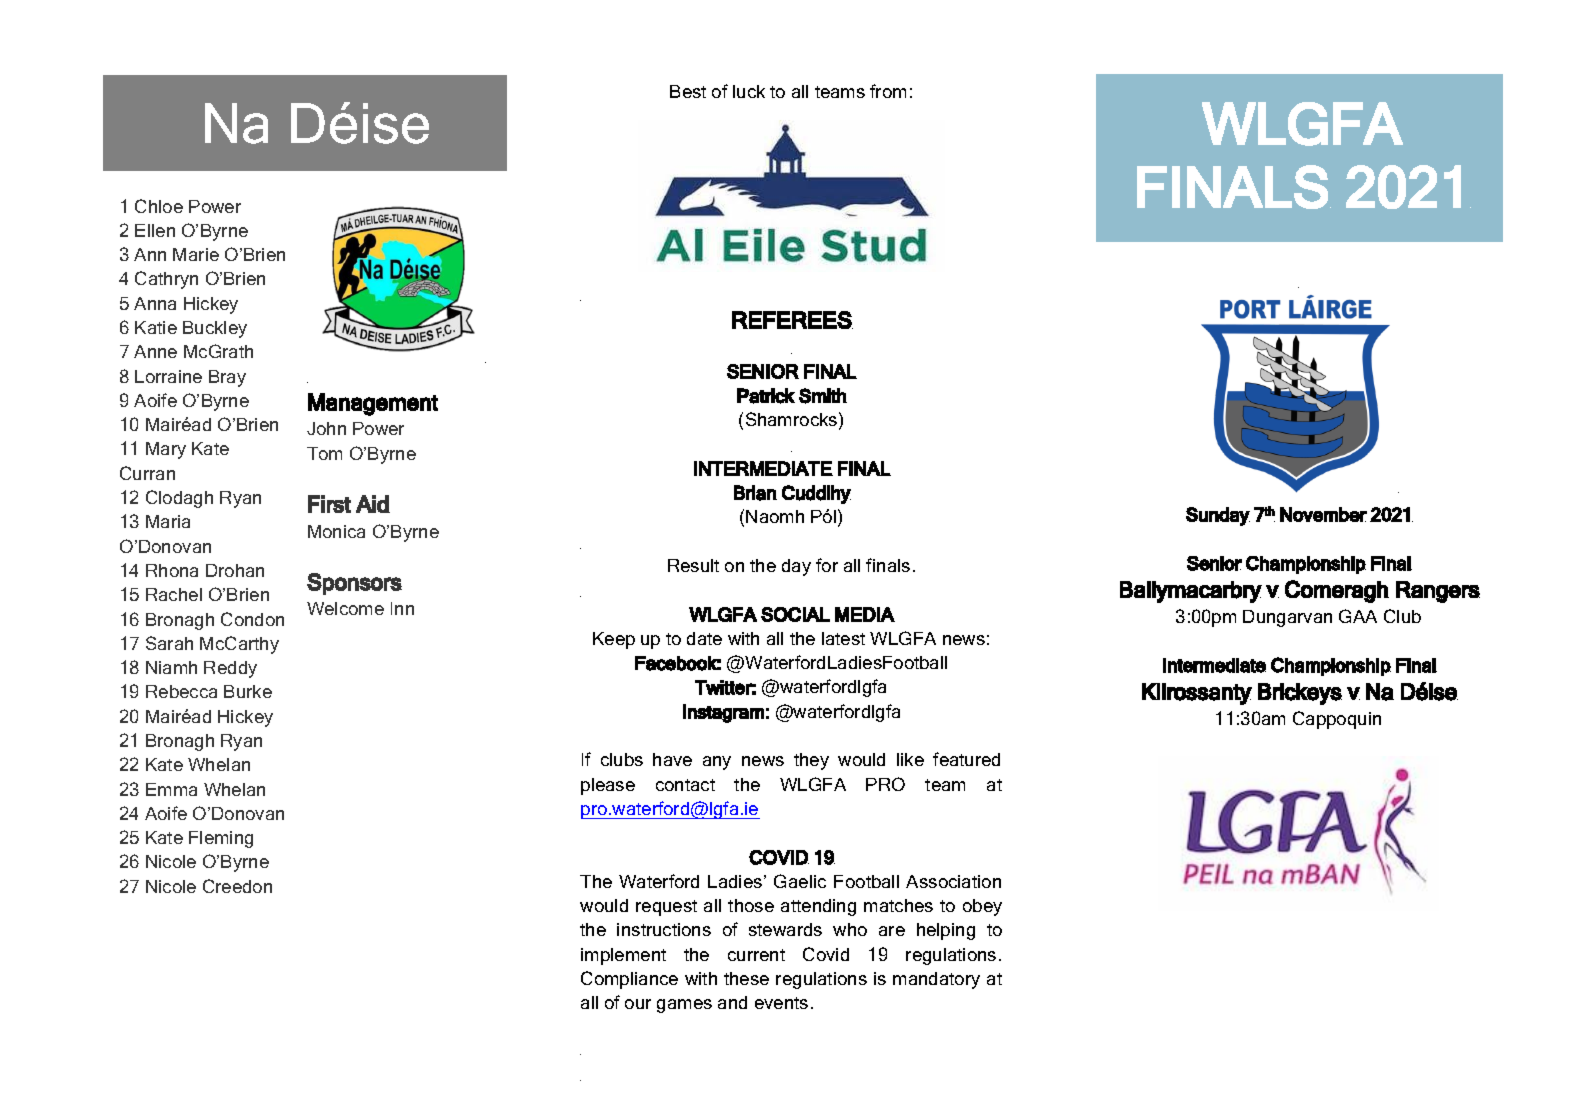  Describe the element at coordinates (811, 761) in the screenshot. I see `they` at that location.
